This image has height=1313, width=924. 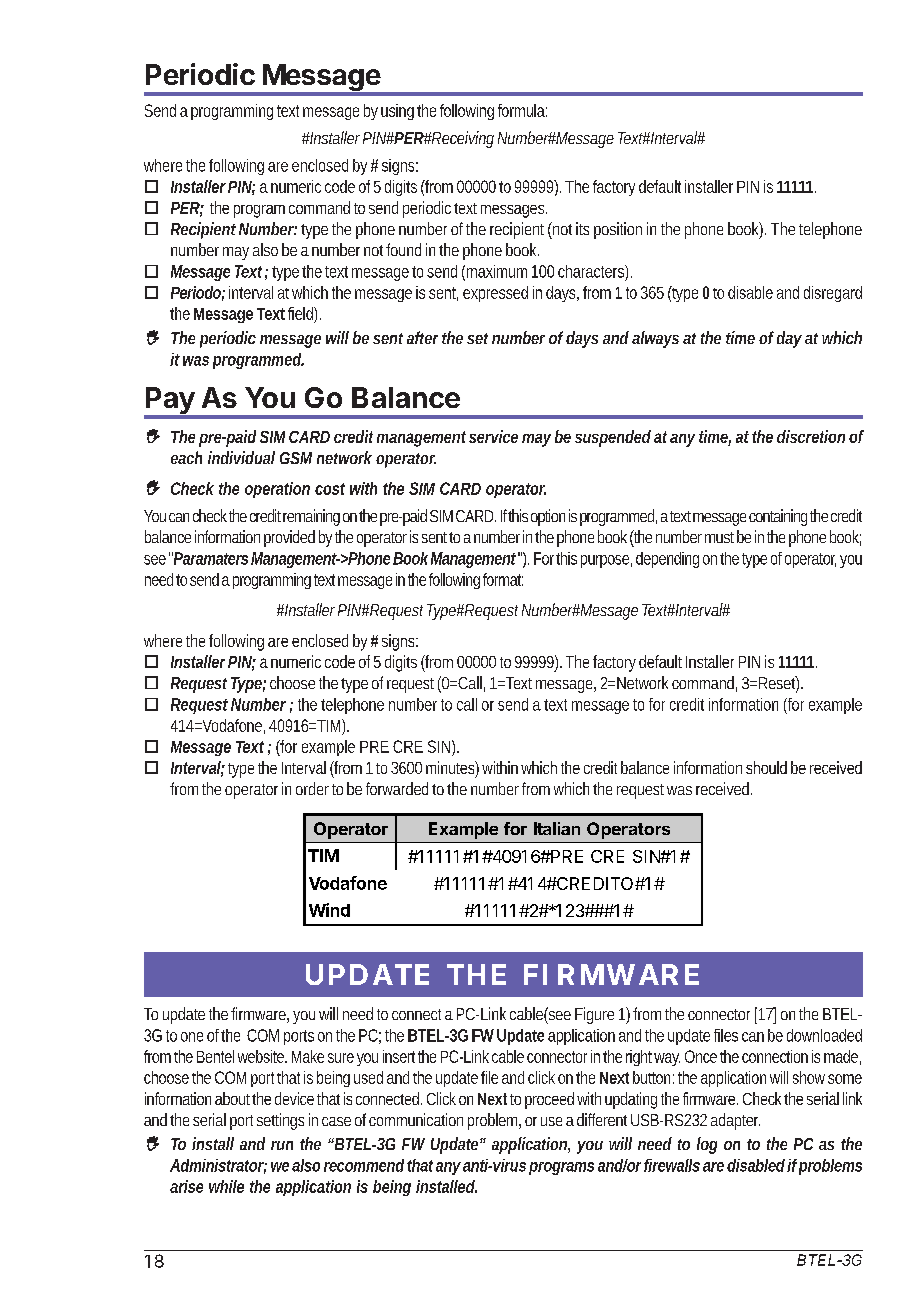 I want to click on position, so click(x=618, y=230).
